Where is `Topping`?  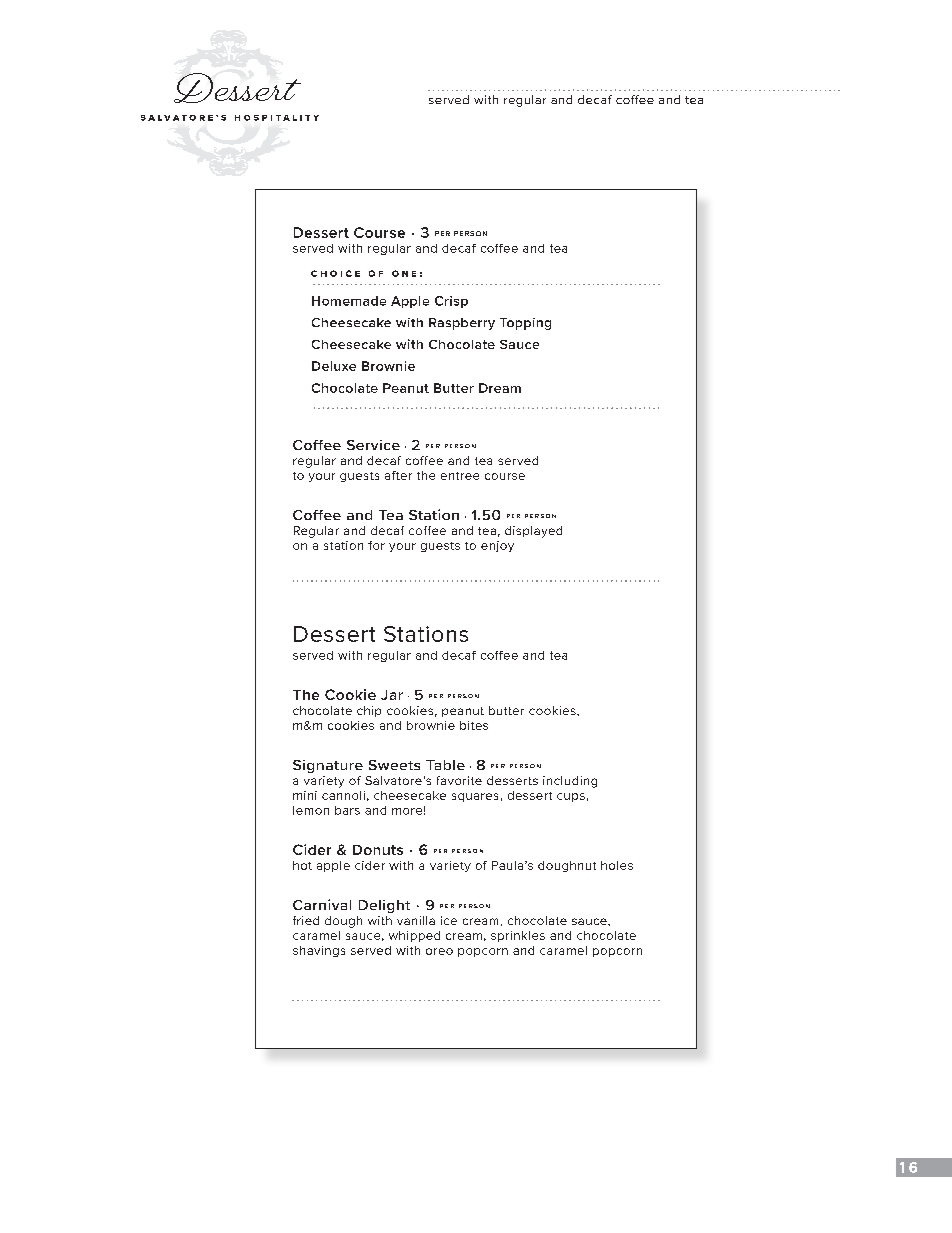
Topping is located at coordinates (525, 324).
